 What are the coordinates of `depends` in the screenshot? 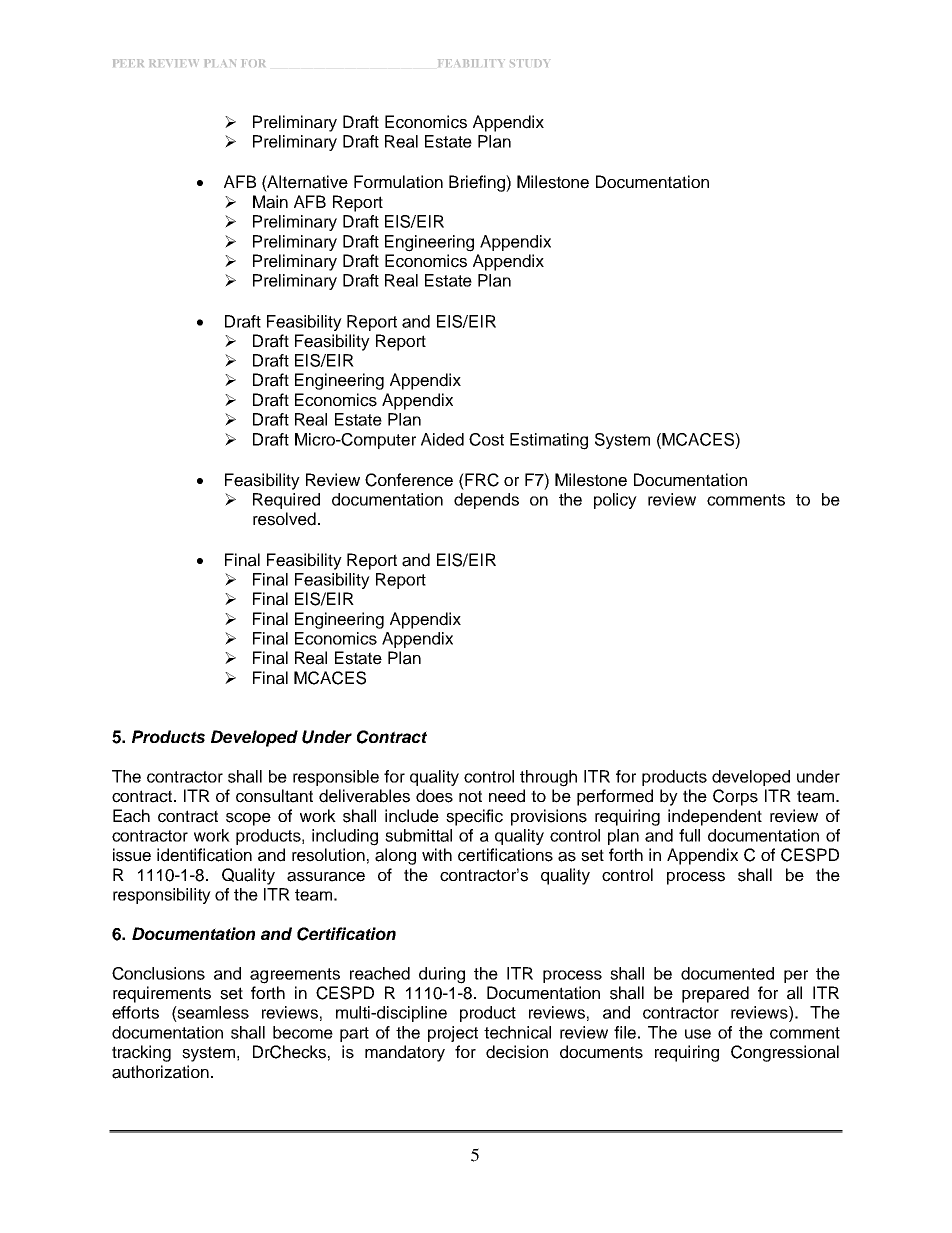 It's located at (486, 501).
